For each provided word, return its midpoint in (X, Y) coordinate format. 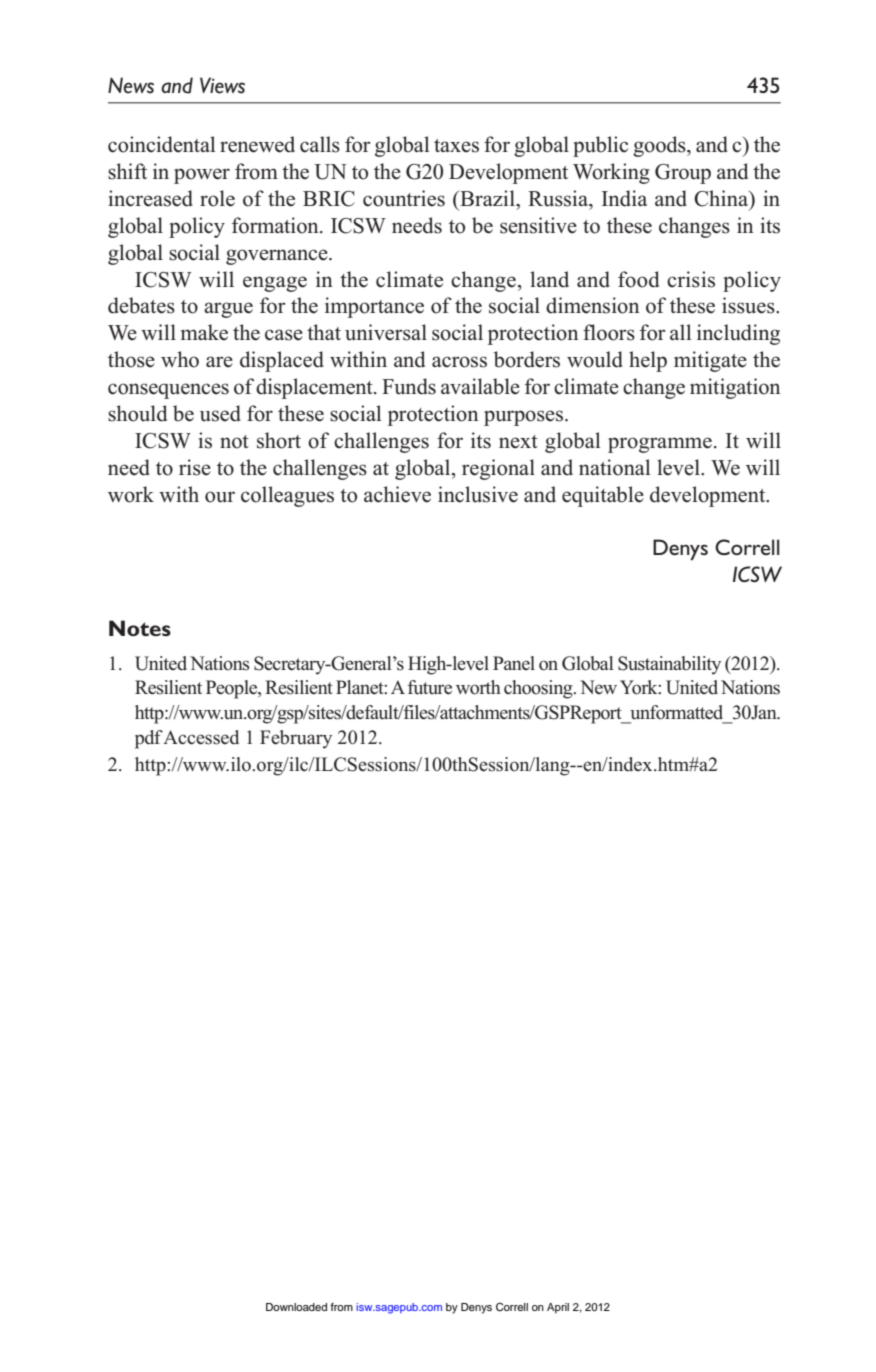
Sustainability (669, 665)
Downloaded (296, 1307)
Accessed (201, 737)
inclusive (478, 494)
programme (660, 445)
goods (660, 146)
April (558, 1308)
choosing (539, 689)
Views (222, 85)
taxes (456, 146)
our (220, 497)
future (430, 687)
